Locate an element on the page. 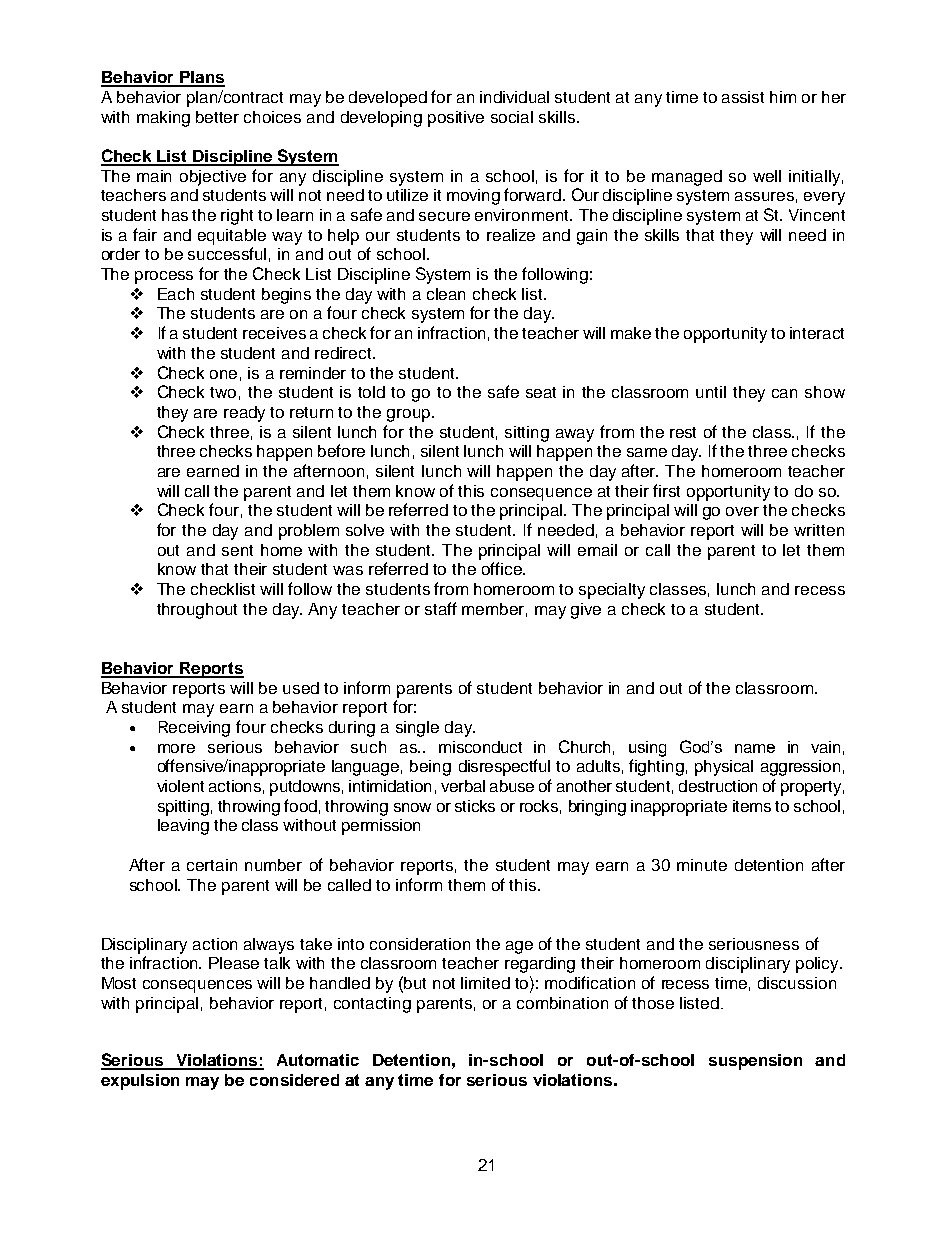 This image has width=952, height=1233. expulsion is located at coordinates (140, 1082).
